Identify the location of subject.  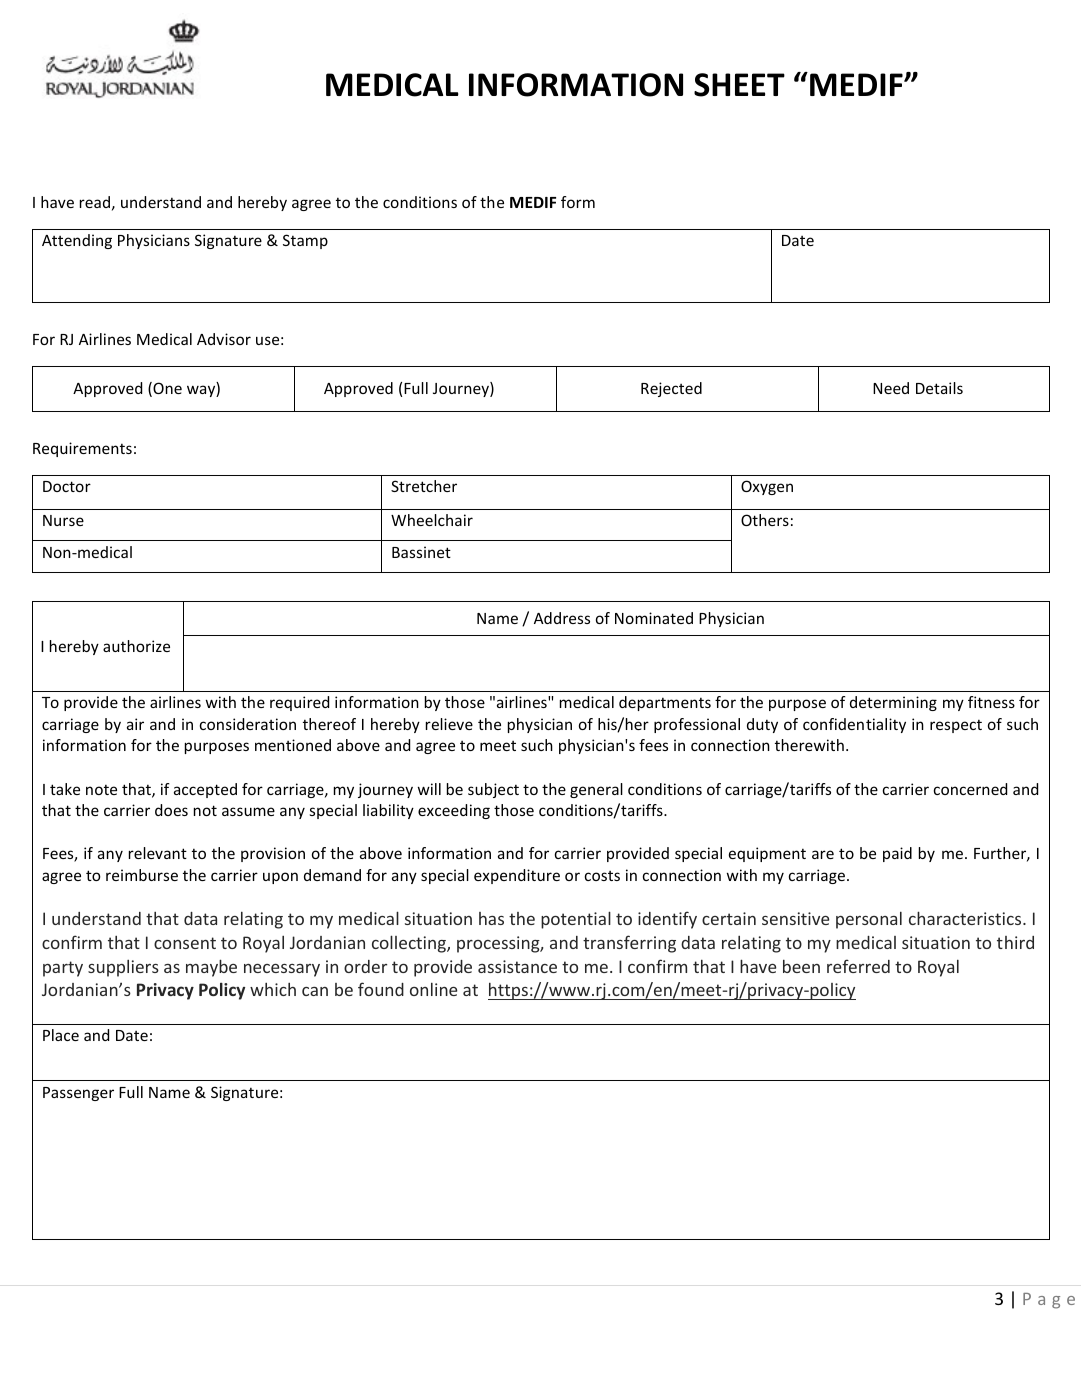
(493, 790).
